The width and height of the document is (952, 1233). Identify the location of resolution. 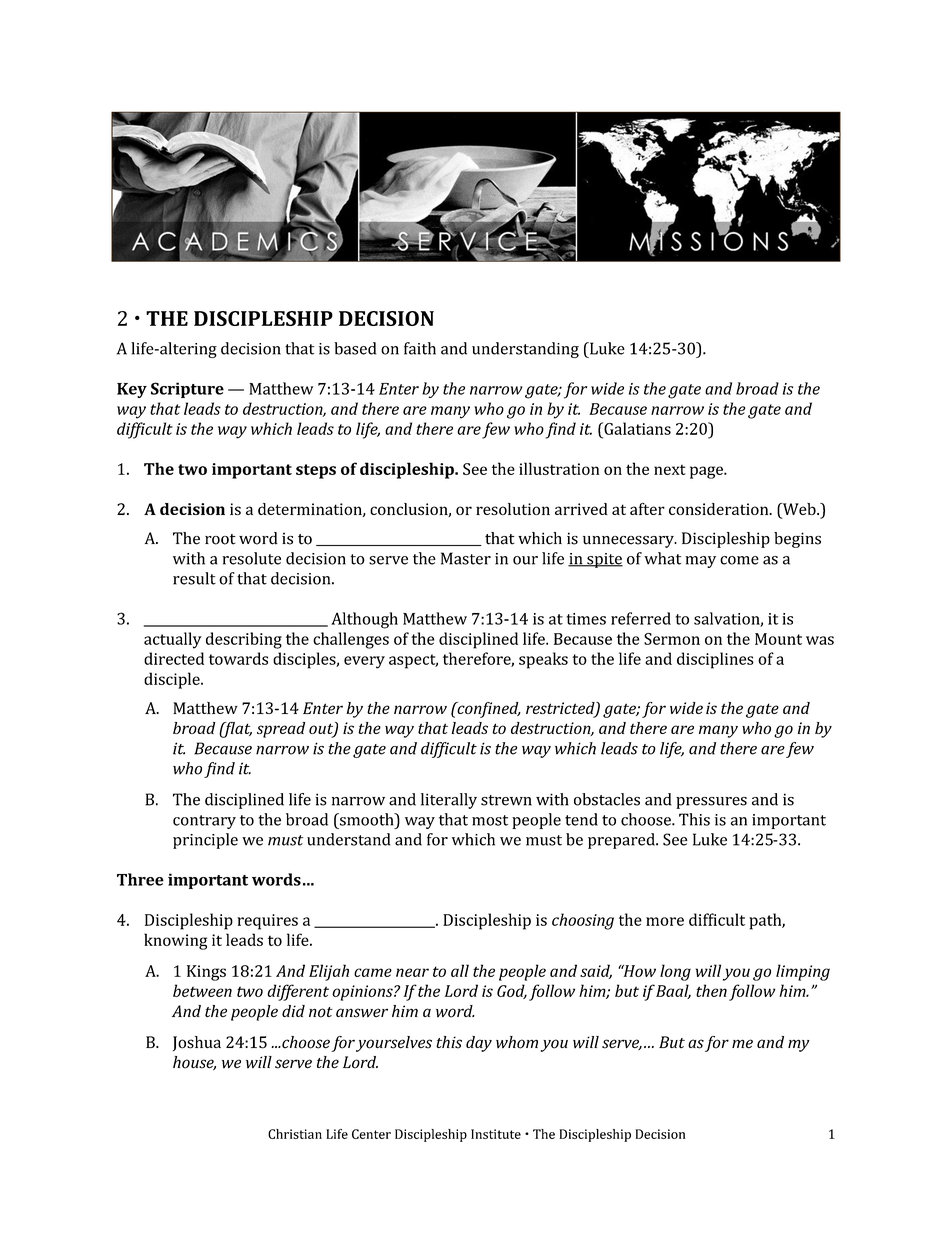
(513, 509).
